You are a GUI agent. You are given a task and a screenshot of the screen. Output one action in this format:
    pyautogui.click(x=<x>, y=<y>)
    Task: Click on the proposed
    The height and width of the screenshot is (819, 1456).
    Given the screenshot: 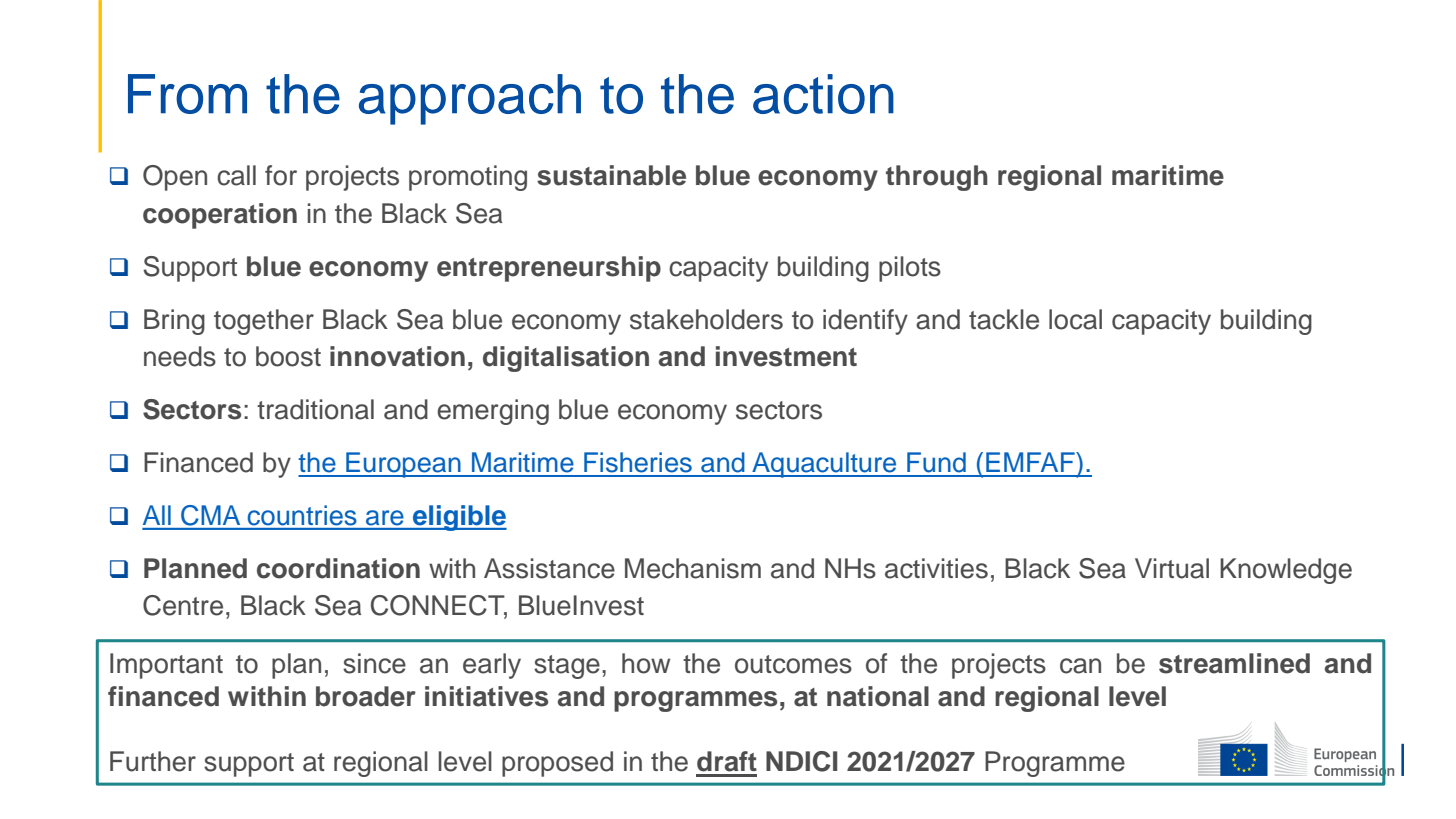 What is the action you would take?
    pyautogui.click(x=557, y=764)
